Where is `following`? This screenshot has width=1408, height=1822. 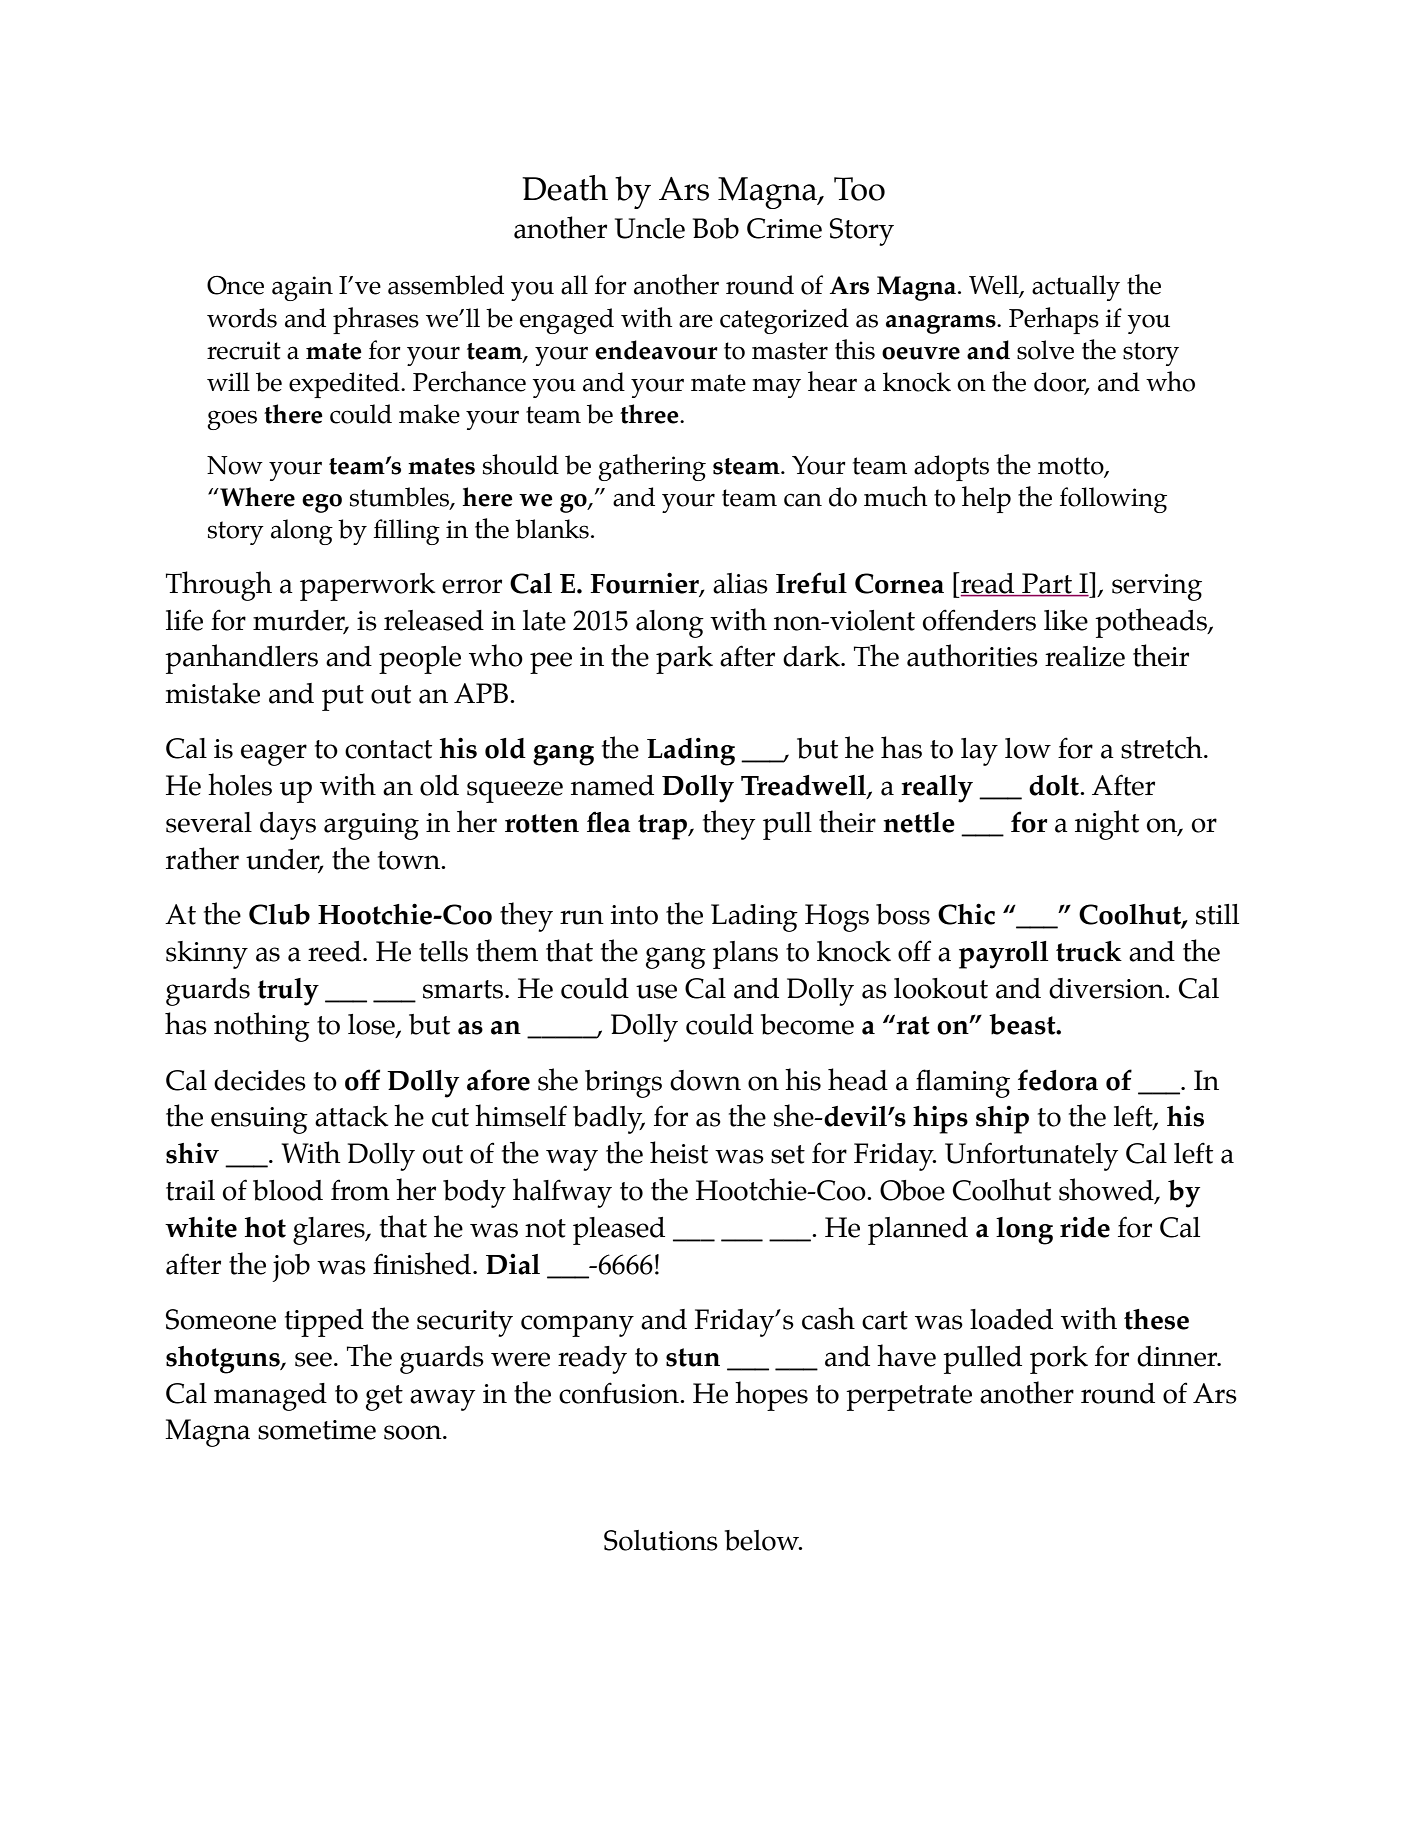 following is located at coordinates (1113, 500).
